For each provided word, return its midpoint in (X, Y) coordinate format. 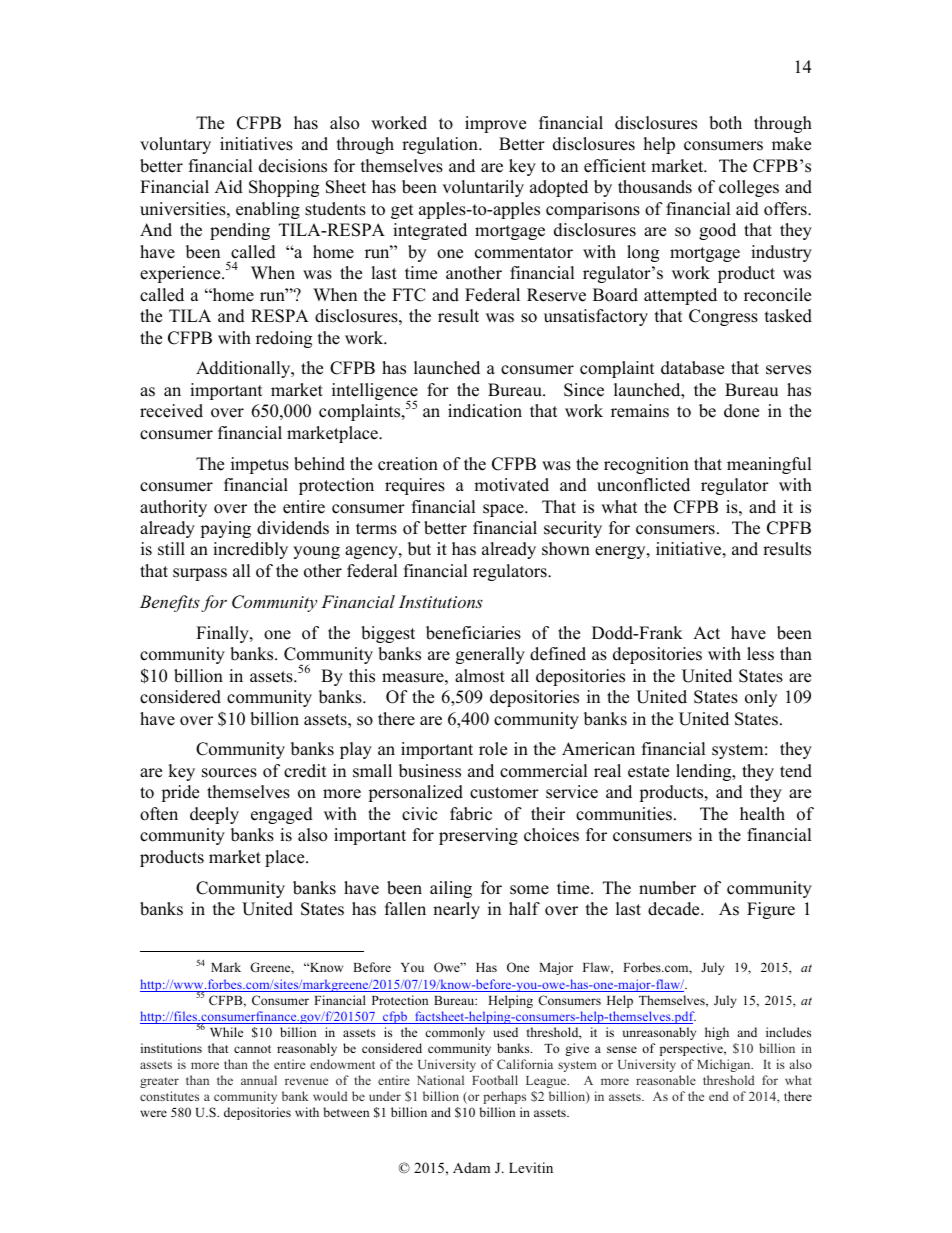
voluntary (175, 145)
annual (259, 1080)
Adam (471, 1167)
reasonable (666, 1080)
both (725, 123)
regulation (441, 145)
